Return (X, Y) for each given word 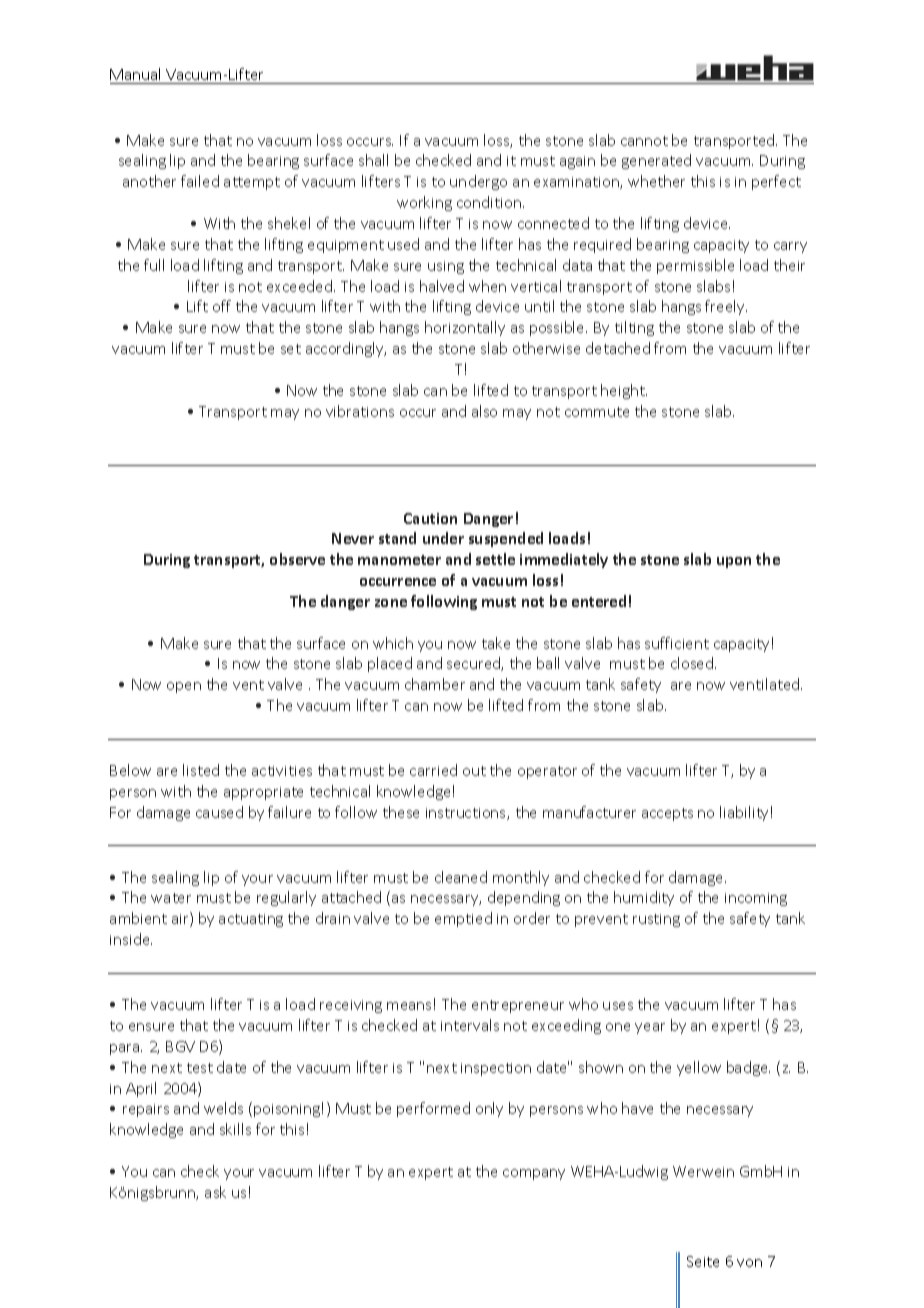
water (171, 898)
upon (734, 562)
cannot (644, 141)
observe (297, 559)
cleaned (461, 877)
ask (215, 1192)
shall (373, 160)
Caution (430, 518)
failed (200, 181)
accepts (667, 814)
